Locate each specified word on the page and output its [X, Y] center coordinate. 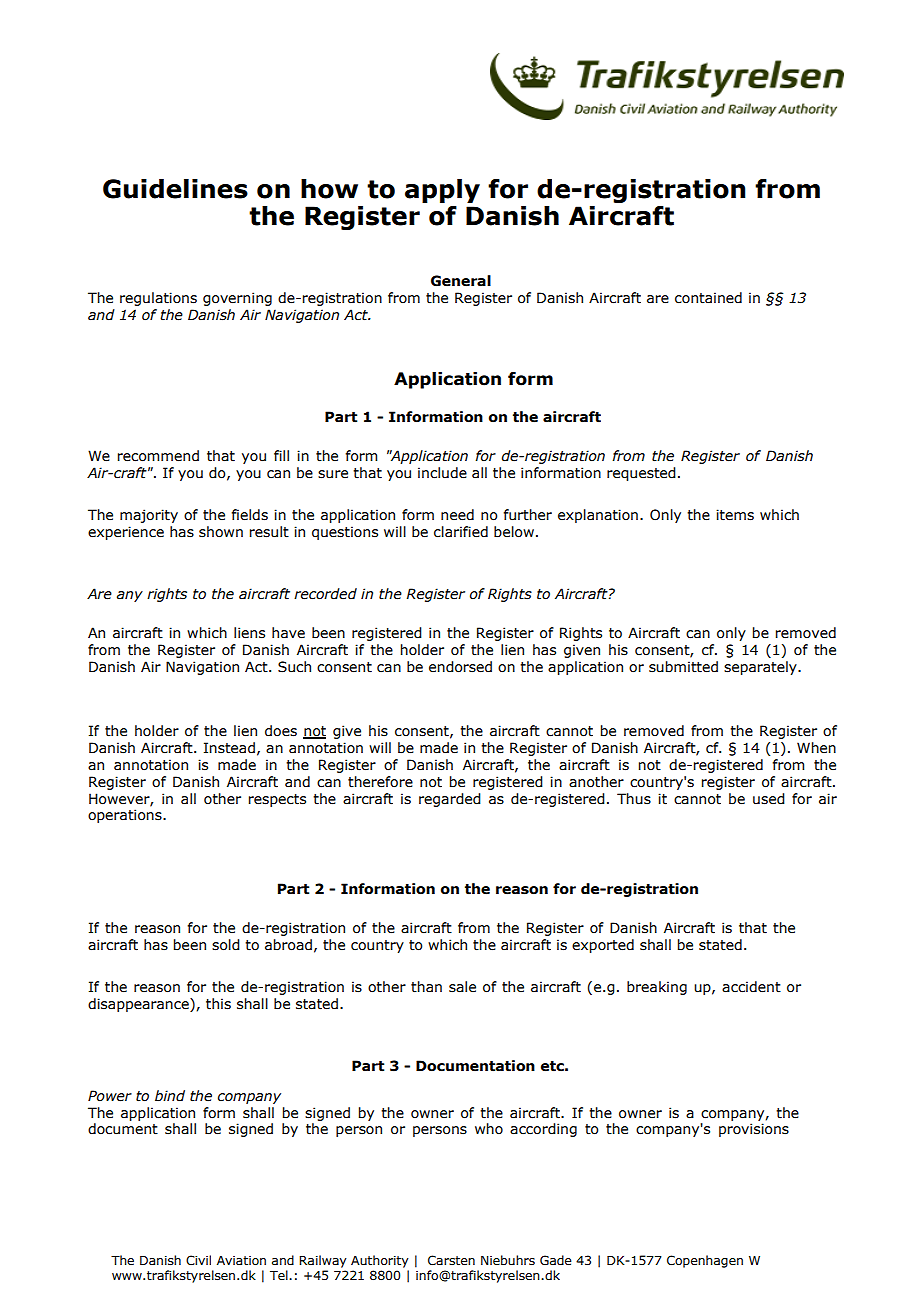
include [442, 473]
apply [442, 191]
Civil [198, 1260]
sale [462, 987]
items [735, 515]
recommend [158, 456]
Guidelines [175, 189]
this [218, 1004]
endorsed [460, 667]
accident [751, 987]
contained [708, 298]
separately [761, 668]
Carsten [451, 1260]
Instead [229, 748]
